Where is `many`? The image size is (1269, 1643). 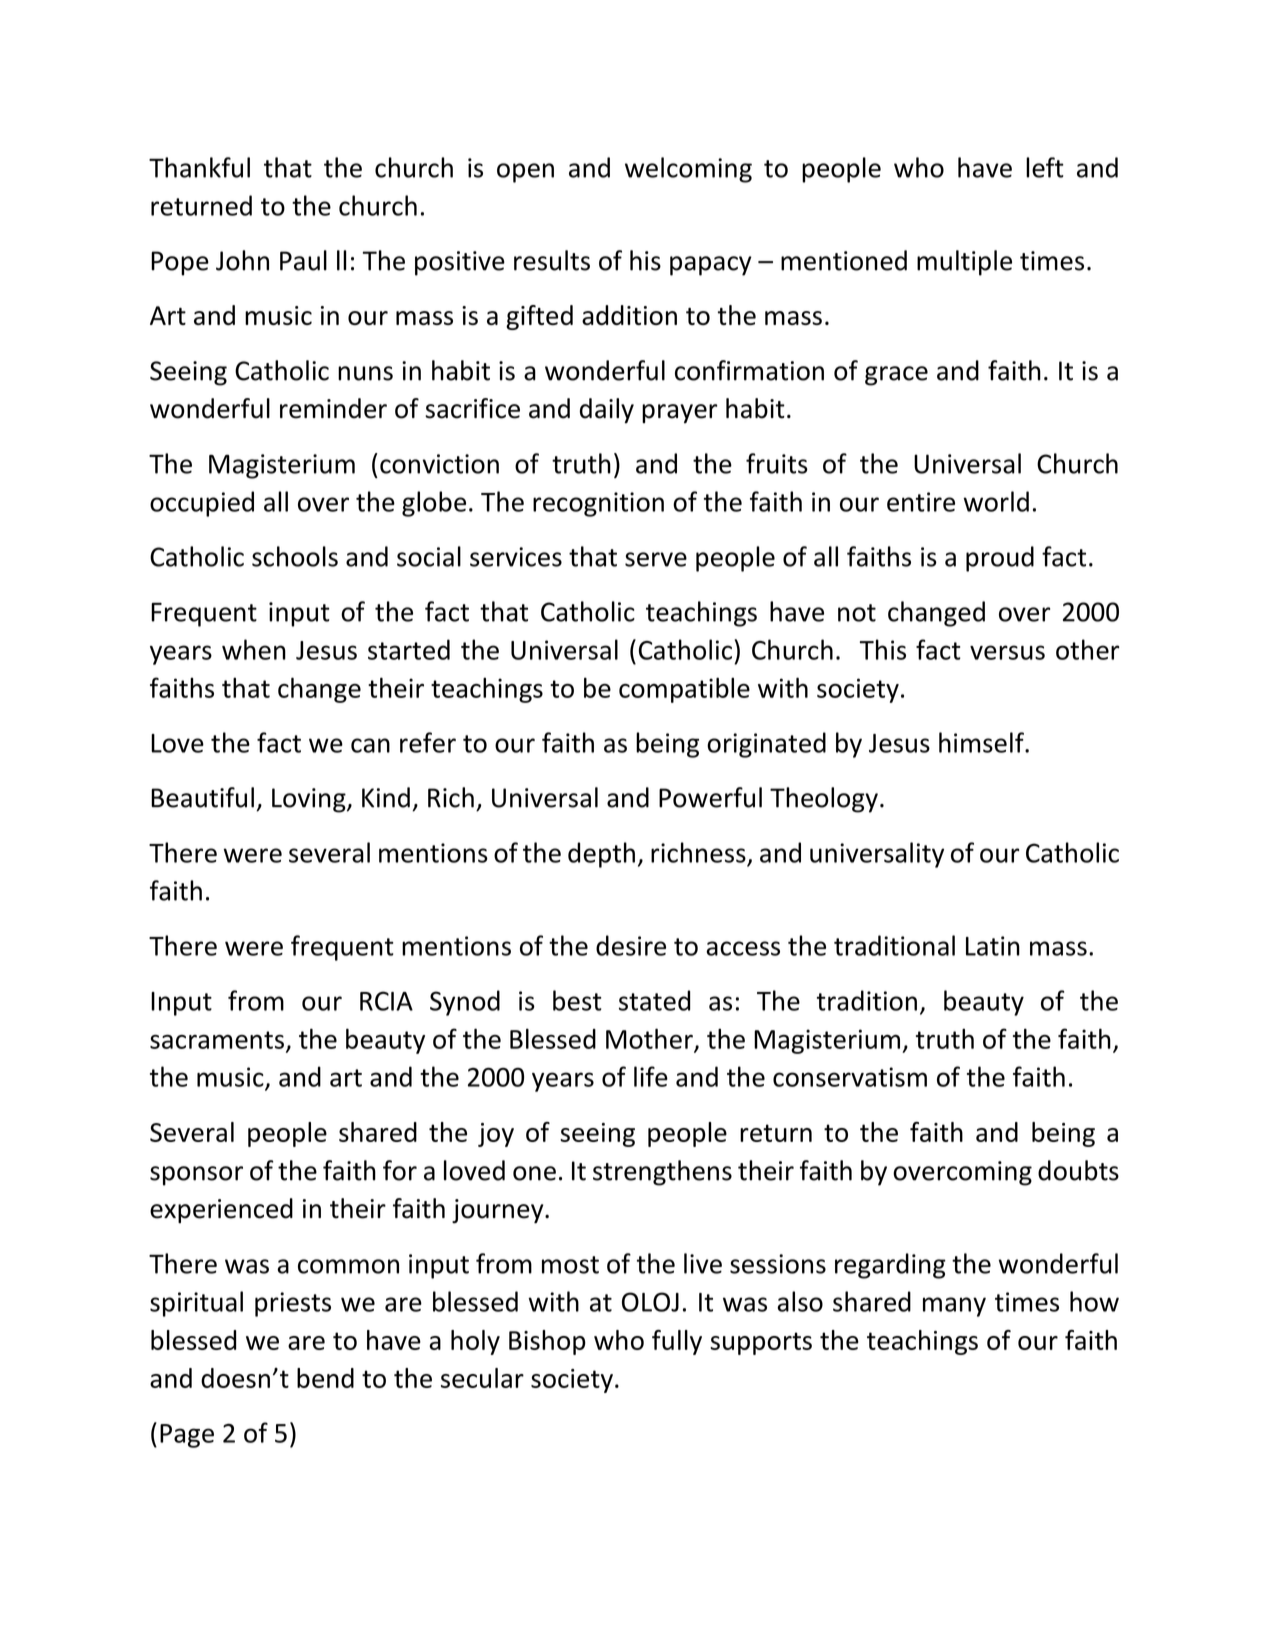 many is located at coordinates (954, 1307).
